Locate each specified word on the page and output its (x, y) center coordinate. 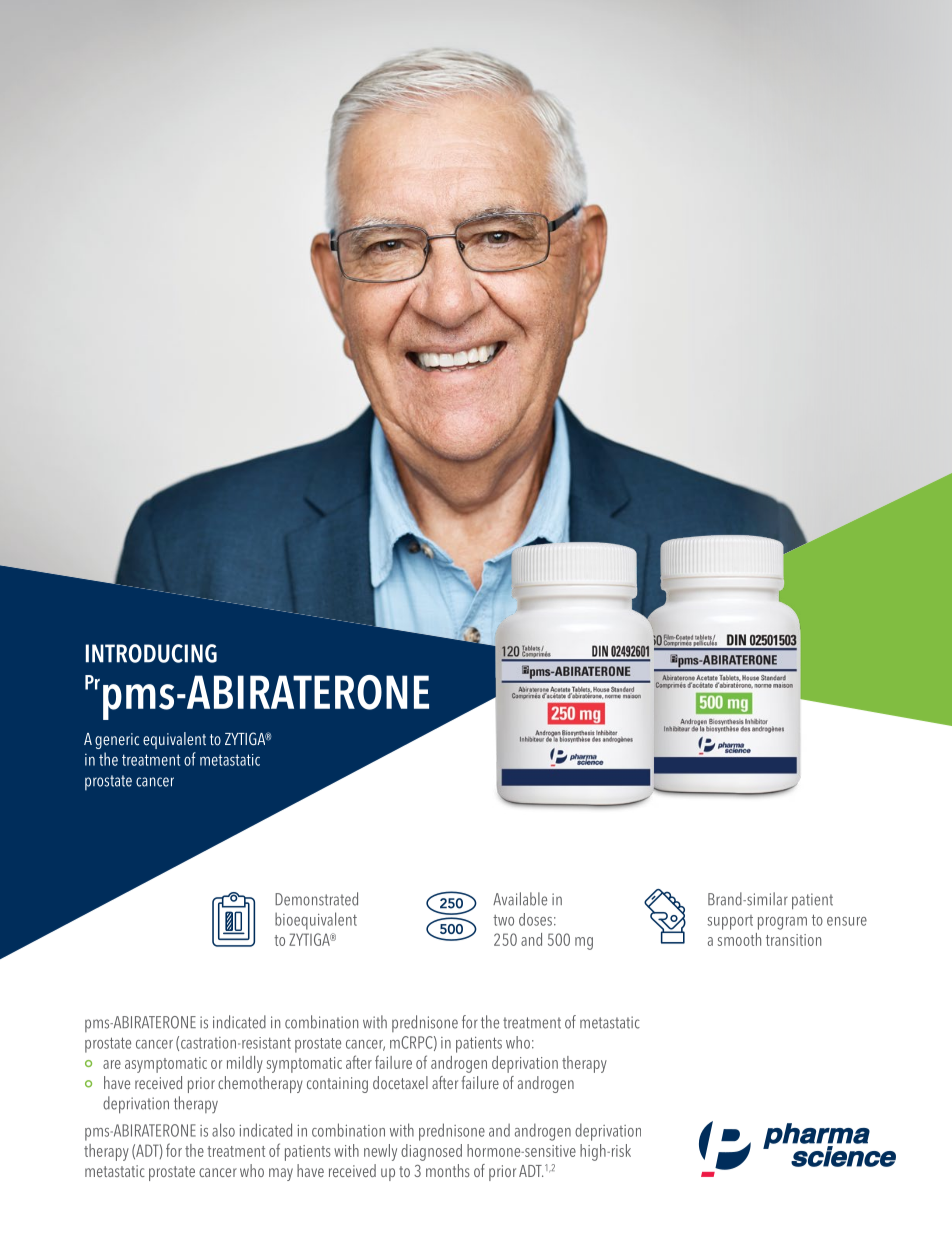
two (503, 920)
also (223, 1130)
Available (520, 899)
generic (117, 741)
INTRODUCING (151, 653)
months (448, 1170)
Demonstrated (316, 899)
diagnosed (431, 1152)
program (782, 923)
